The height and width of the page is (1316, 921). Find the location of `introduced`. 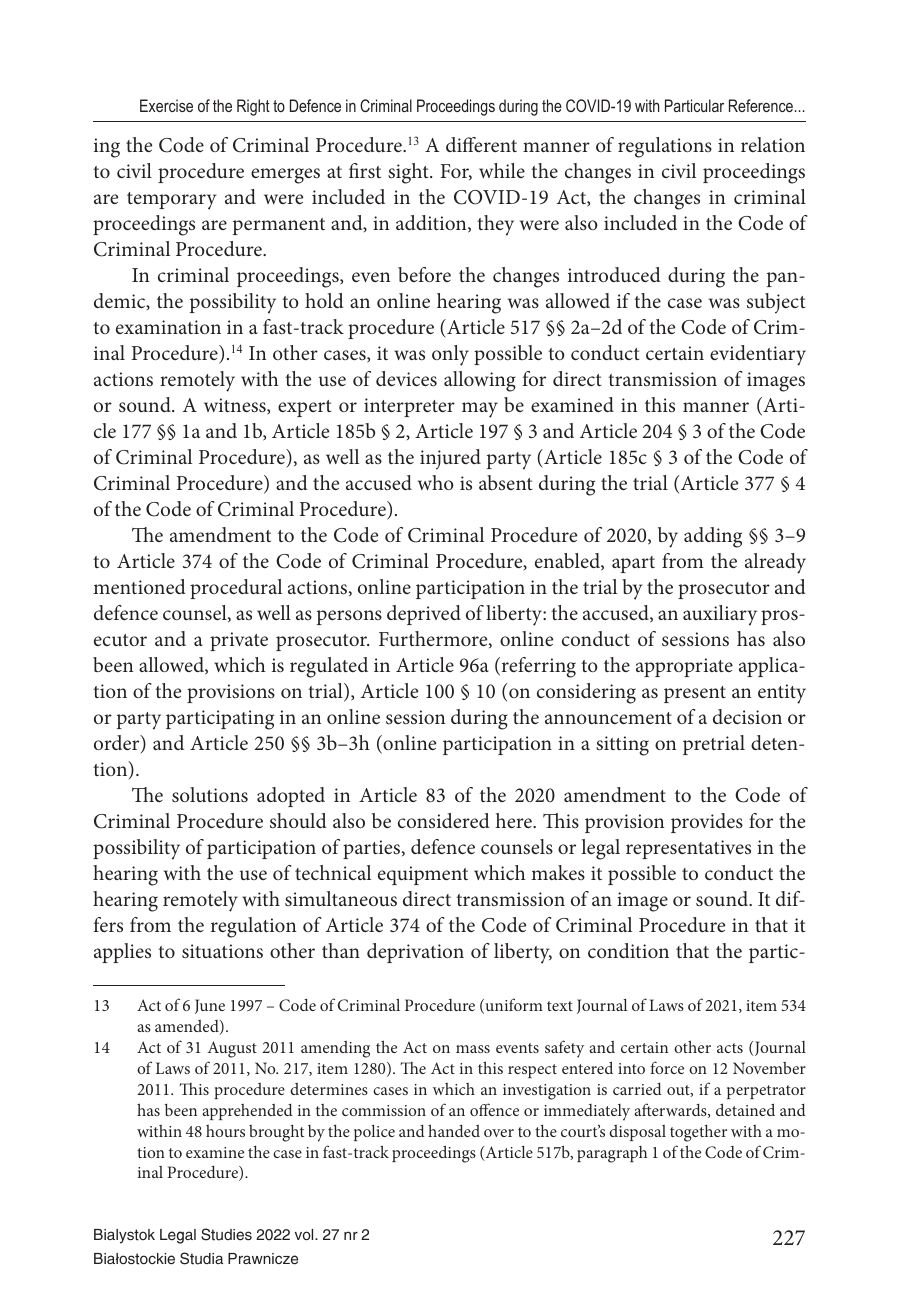

introduced is located at coordinates (614, 274).
